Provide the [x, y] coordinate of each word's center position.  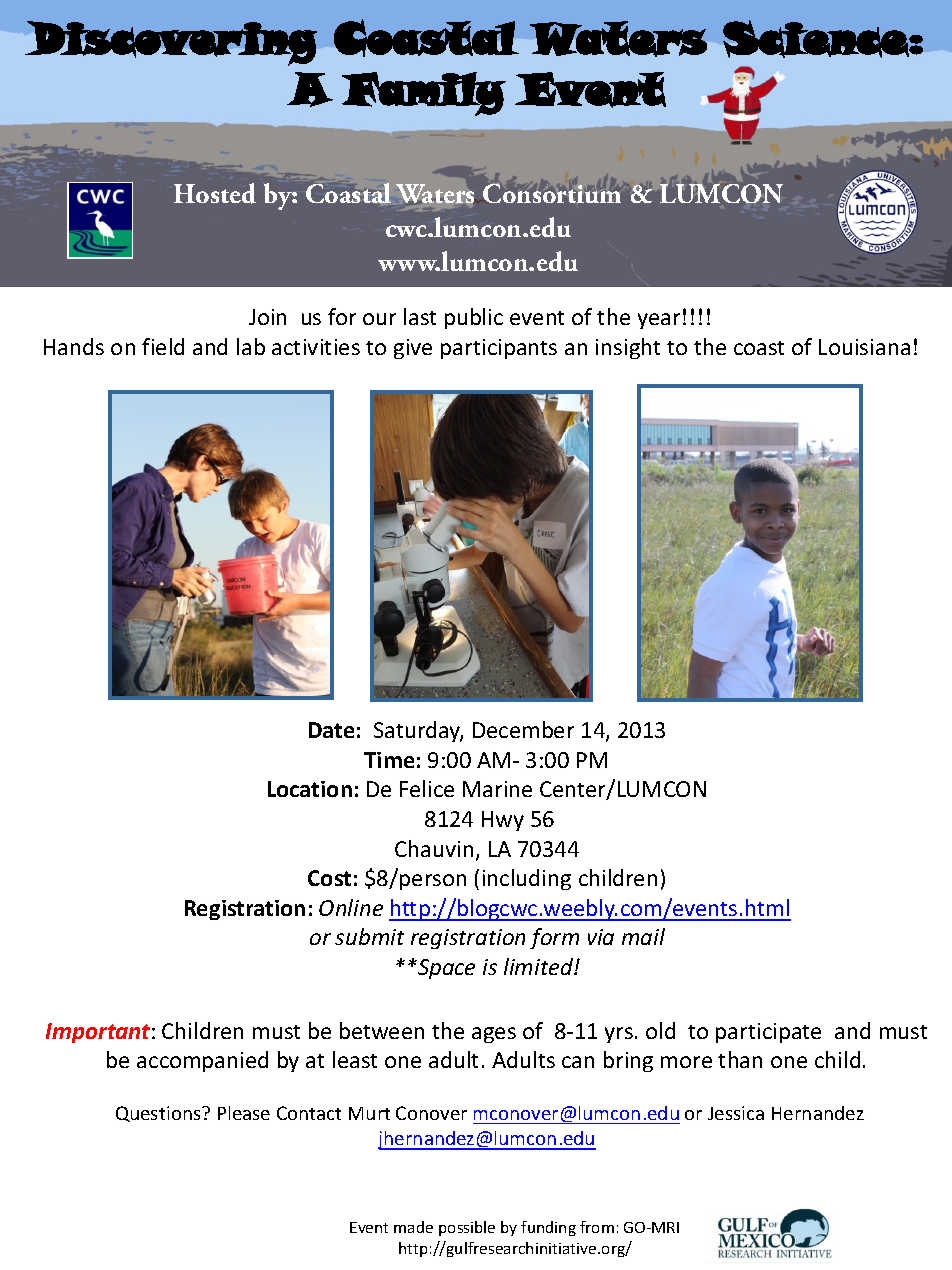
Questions [159, 1114]
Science [816, 38]
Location [310, 789]
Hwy [503, 821]
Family [423, 94]
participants [499, 349]
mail [643, 936]
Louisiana [864, 347]
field [163, 346]
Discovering [172, 43]
